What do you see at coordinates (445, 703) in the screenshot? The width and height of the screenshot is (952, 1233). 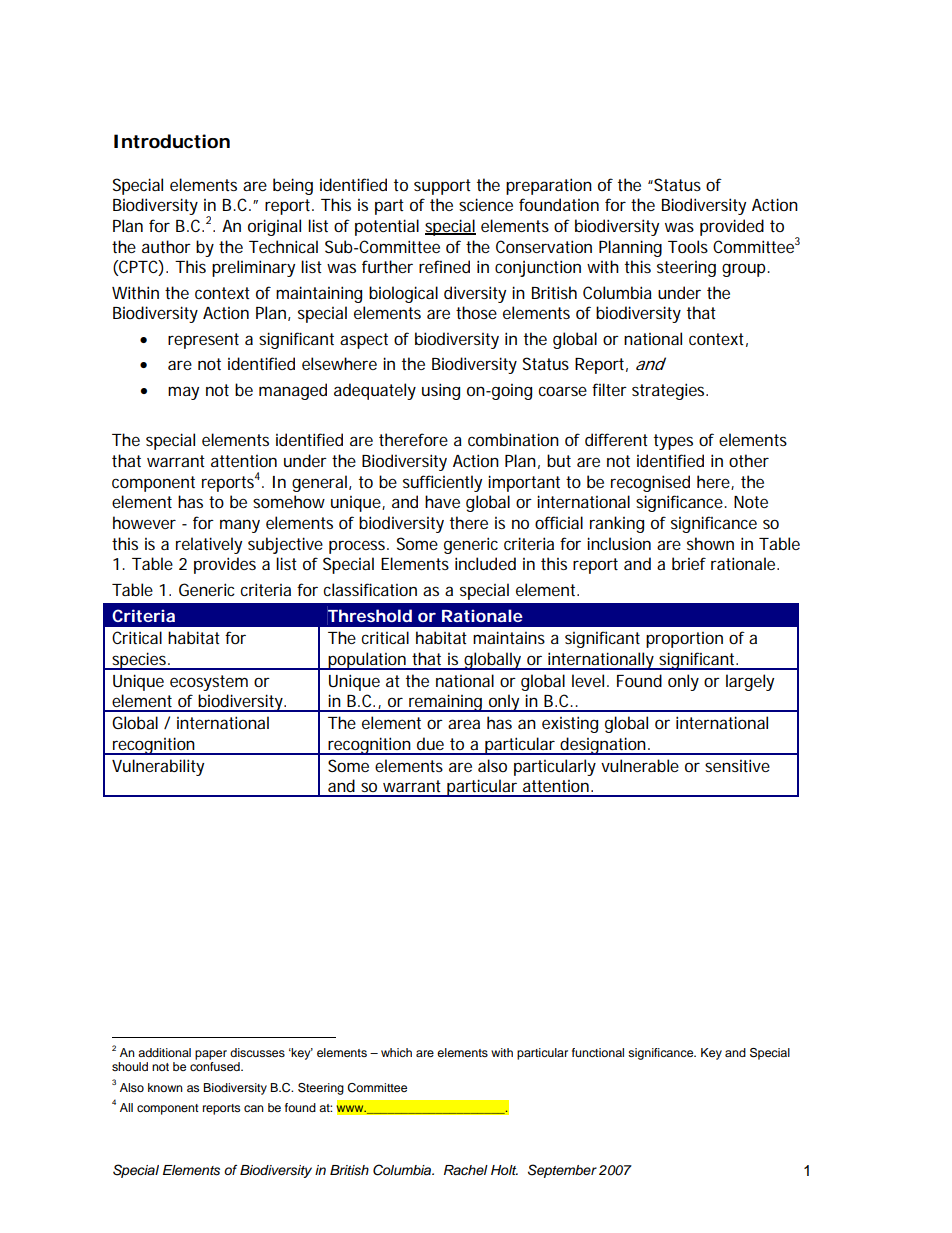 I see `remaining` at bounding box center [445, 703].
